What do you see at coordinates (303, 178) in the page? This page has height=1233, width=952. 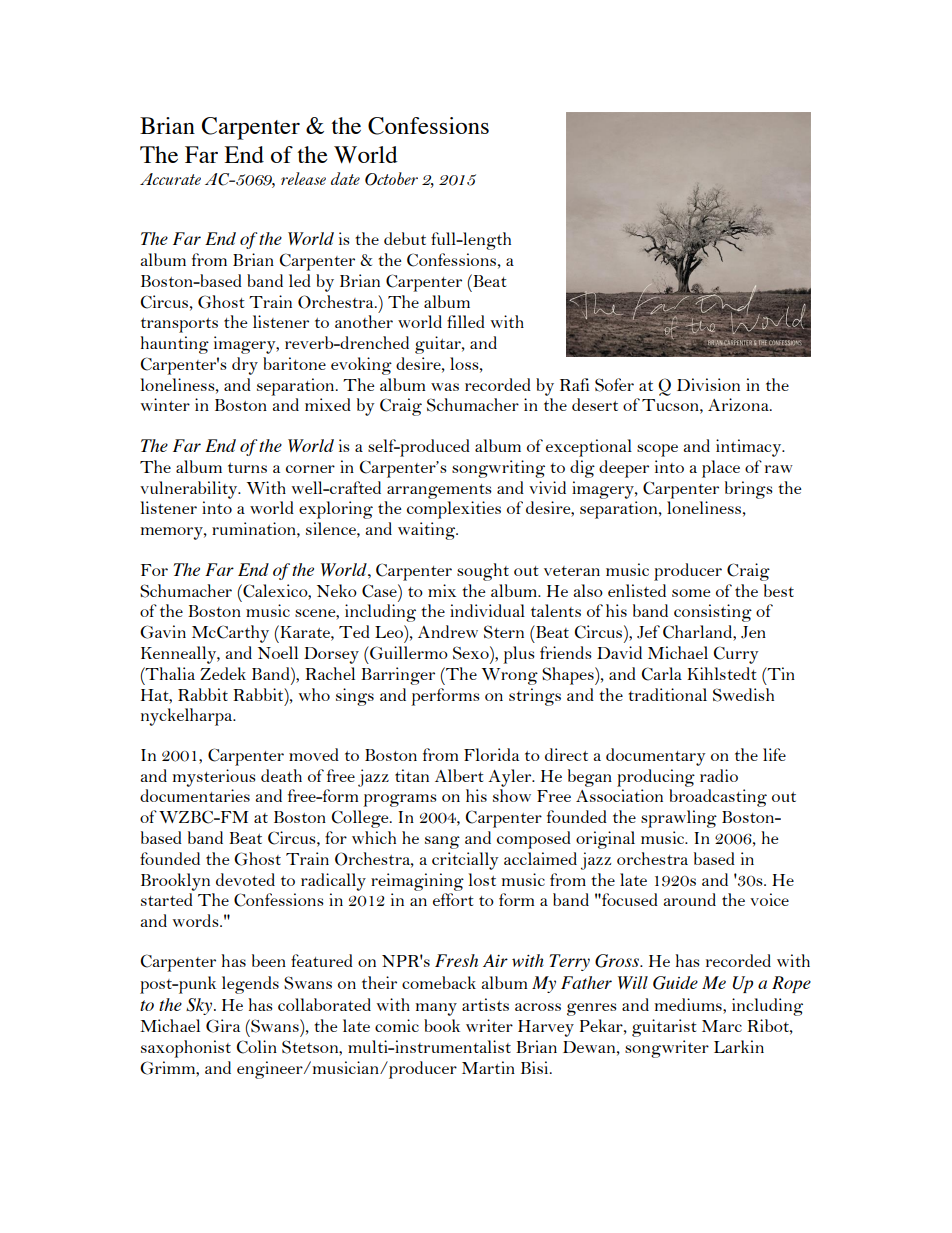 I see `release` at bounding box center [303, 178].
